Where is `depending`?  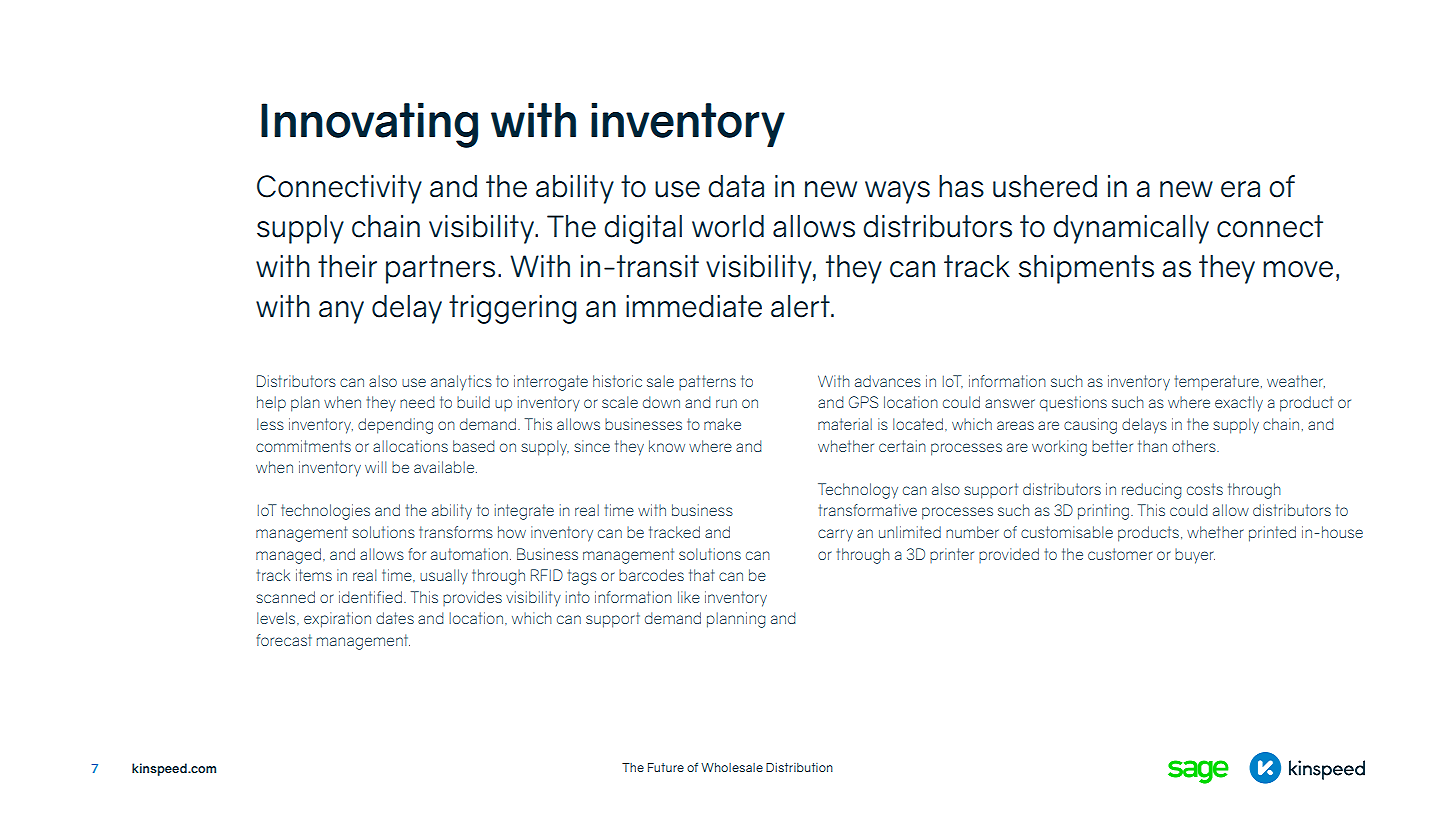 depending is located at coordinates (395, 426).
